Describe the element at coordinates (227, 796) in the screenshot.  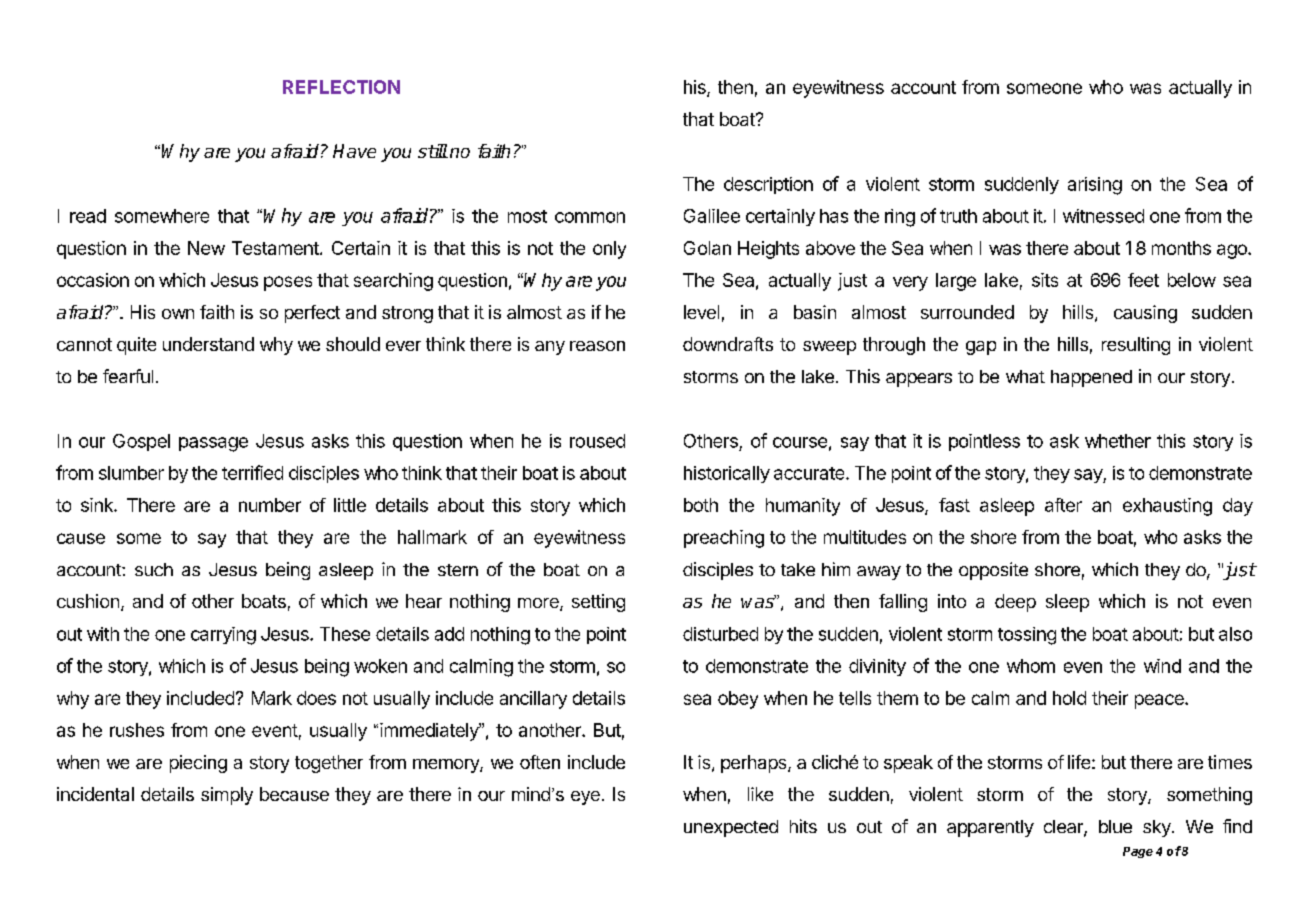
I see `simply` at that location.
